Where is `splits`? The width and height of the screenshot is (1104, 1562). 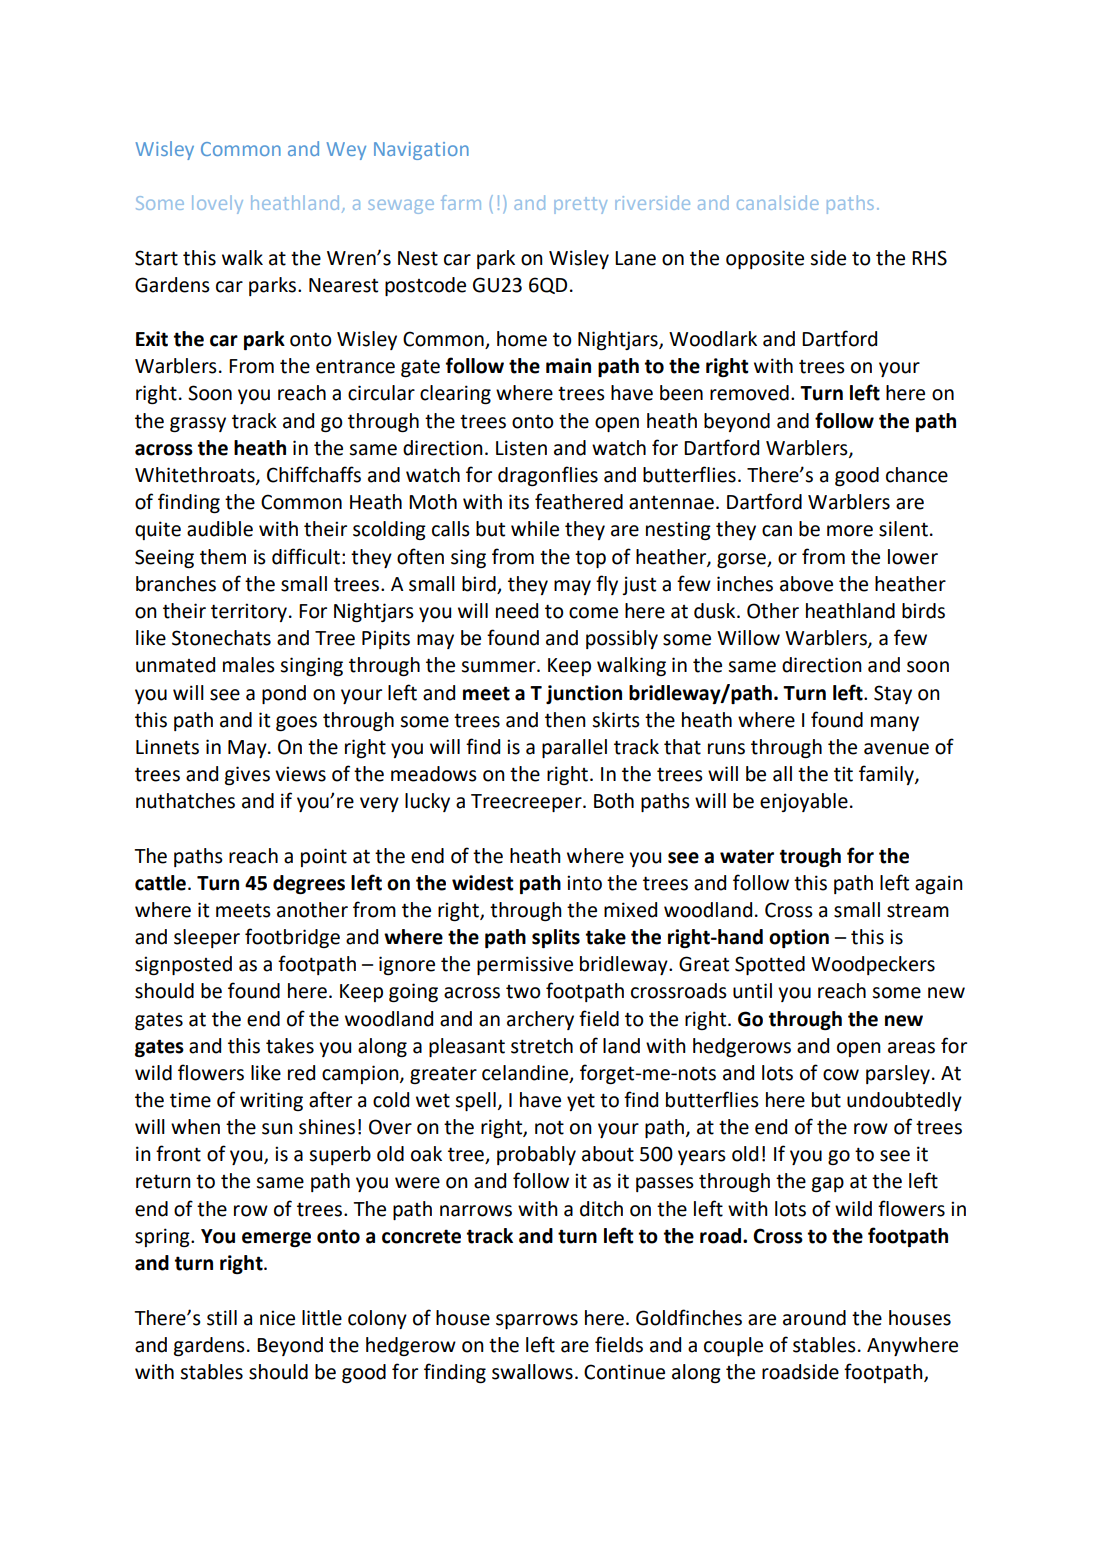
splits is located at coordinates (556, 938).
